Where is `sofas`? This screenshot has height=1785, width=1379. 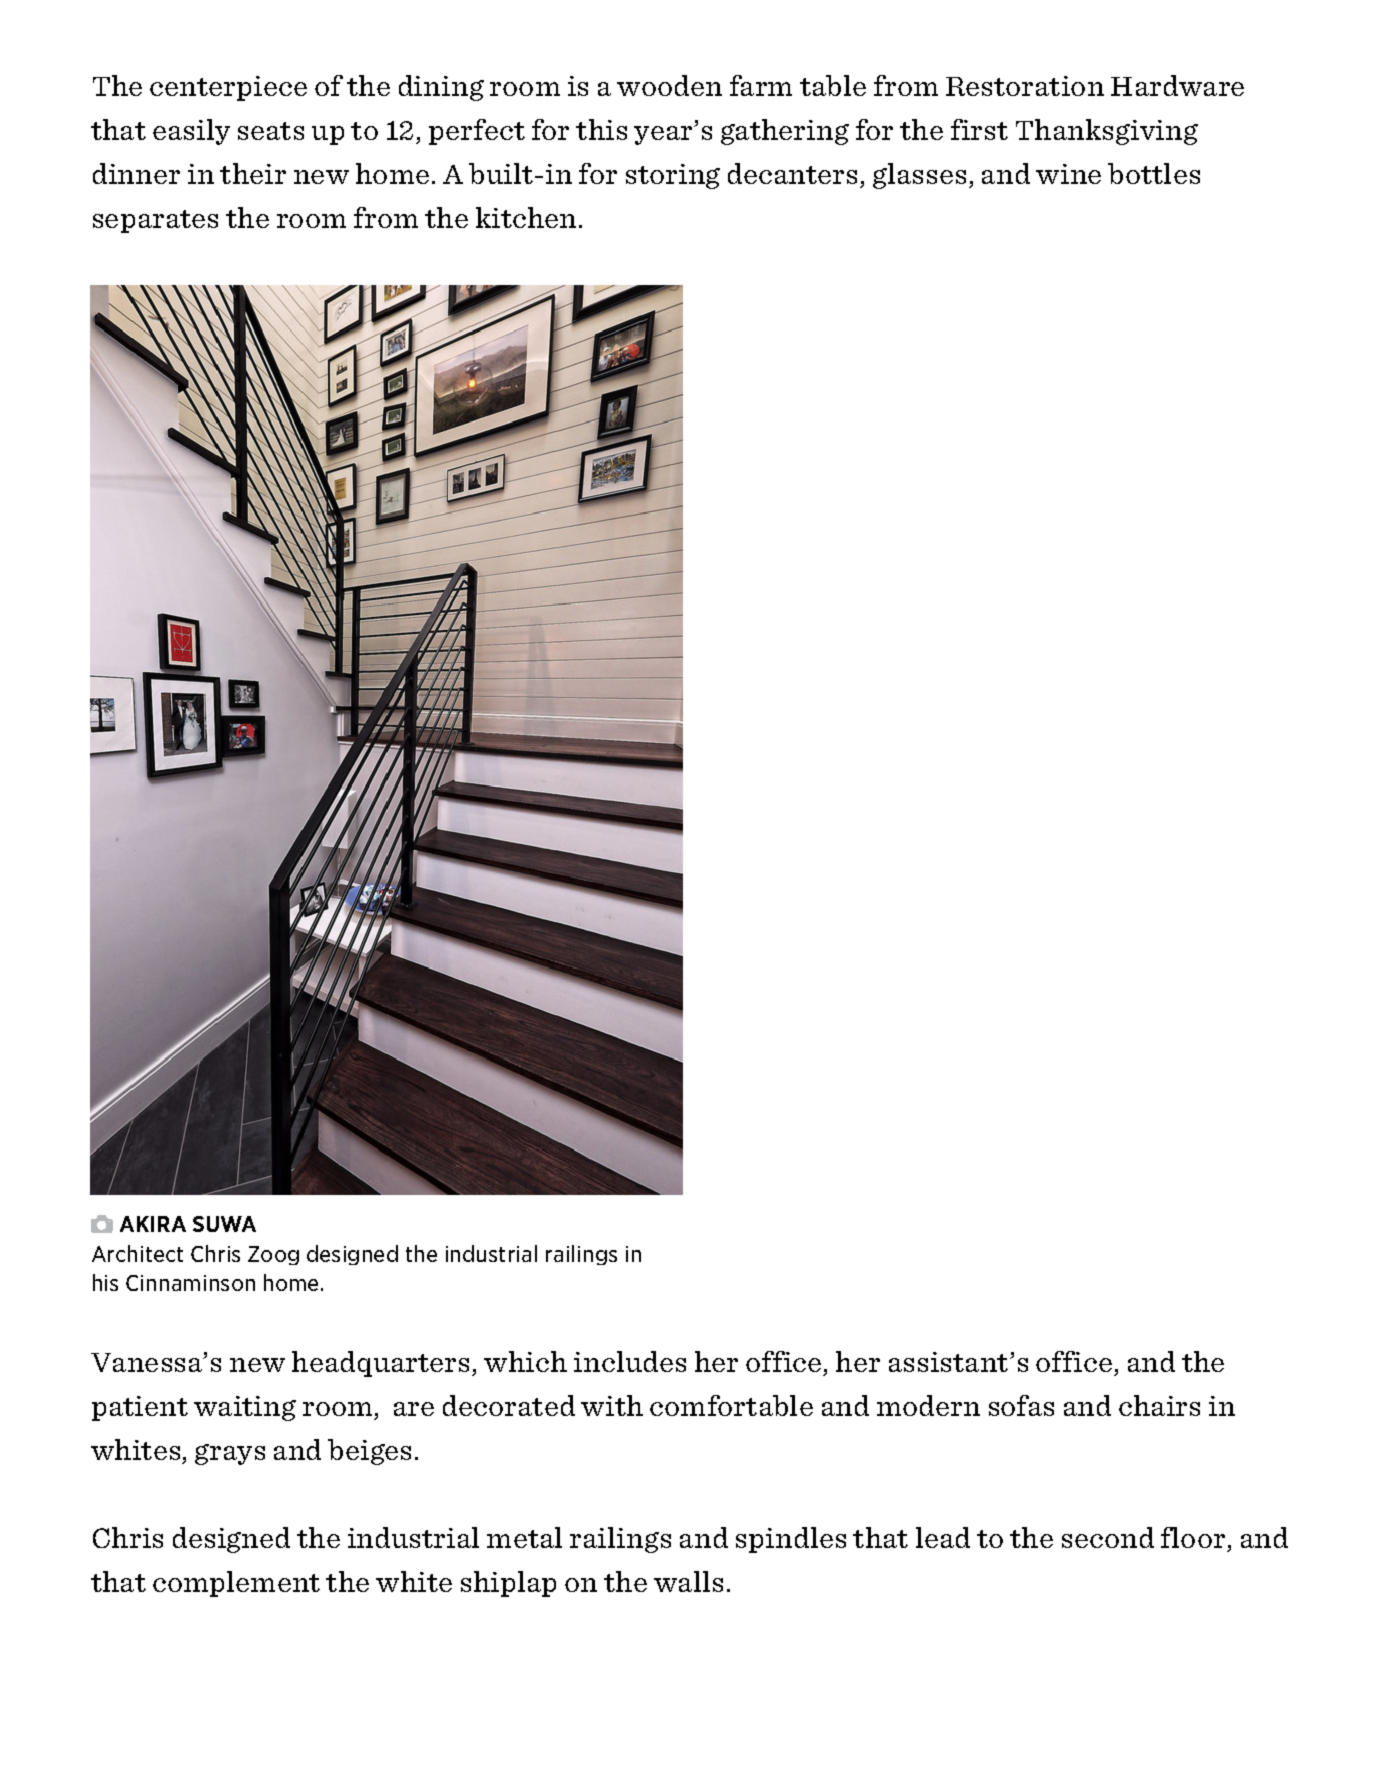 sofas is located at coordinates (1021, 1405).
